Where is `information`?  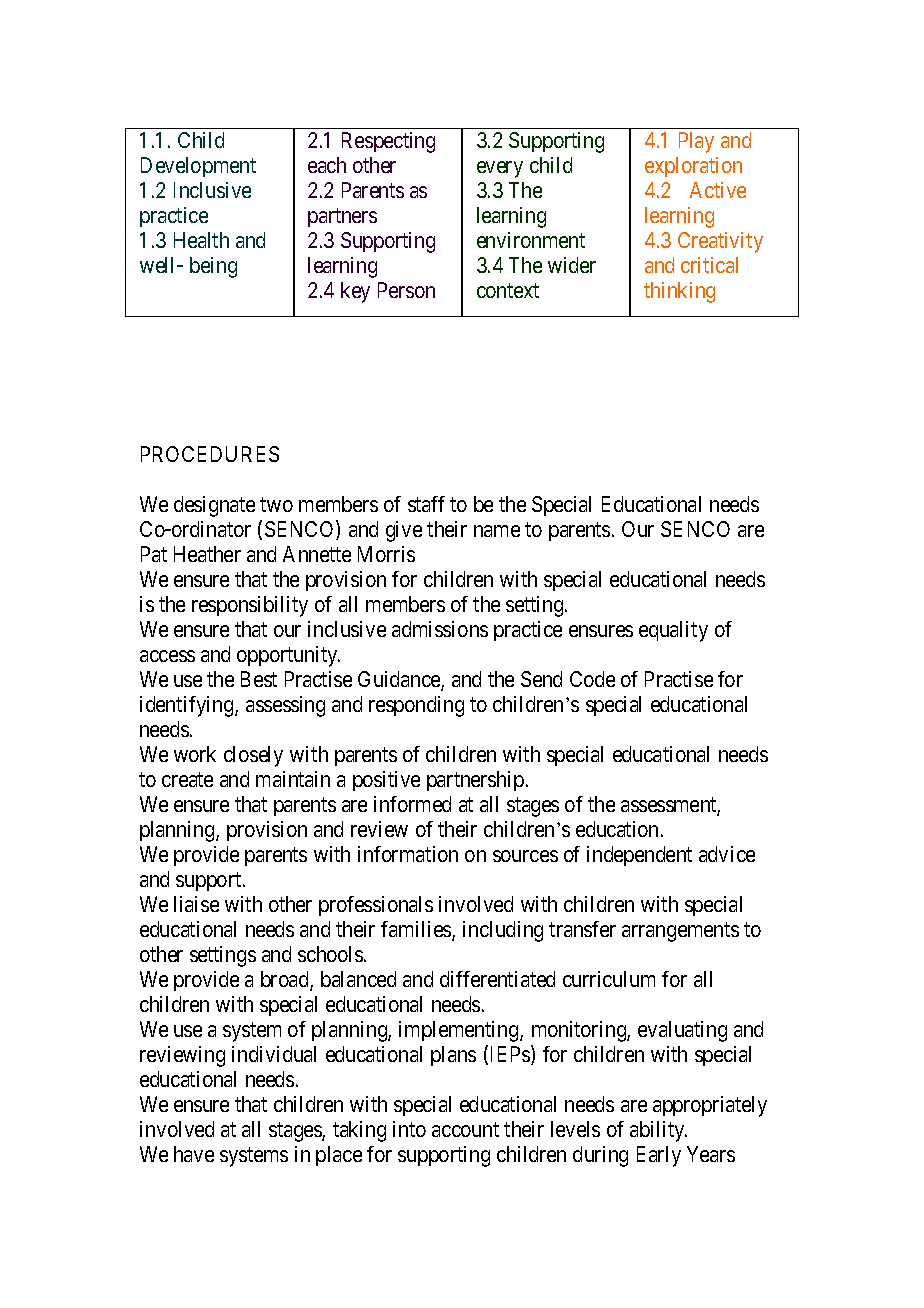
information is located at coordinates (408, 854).
